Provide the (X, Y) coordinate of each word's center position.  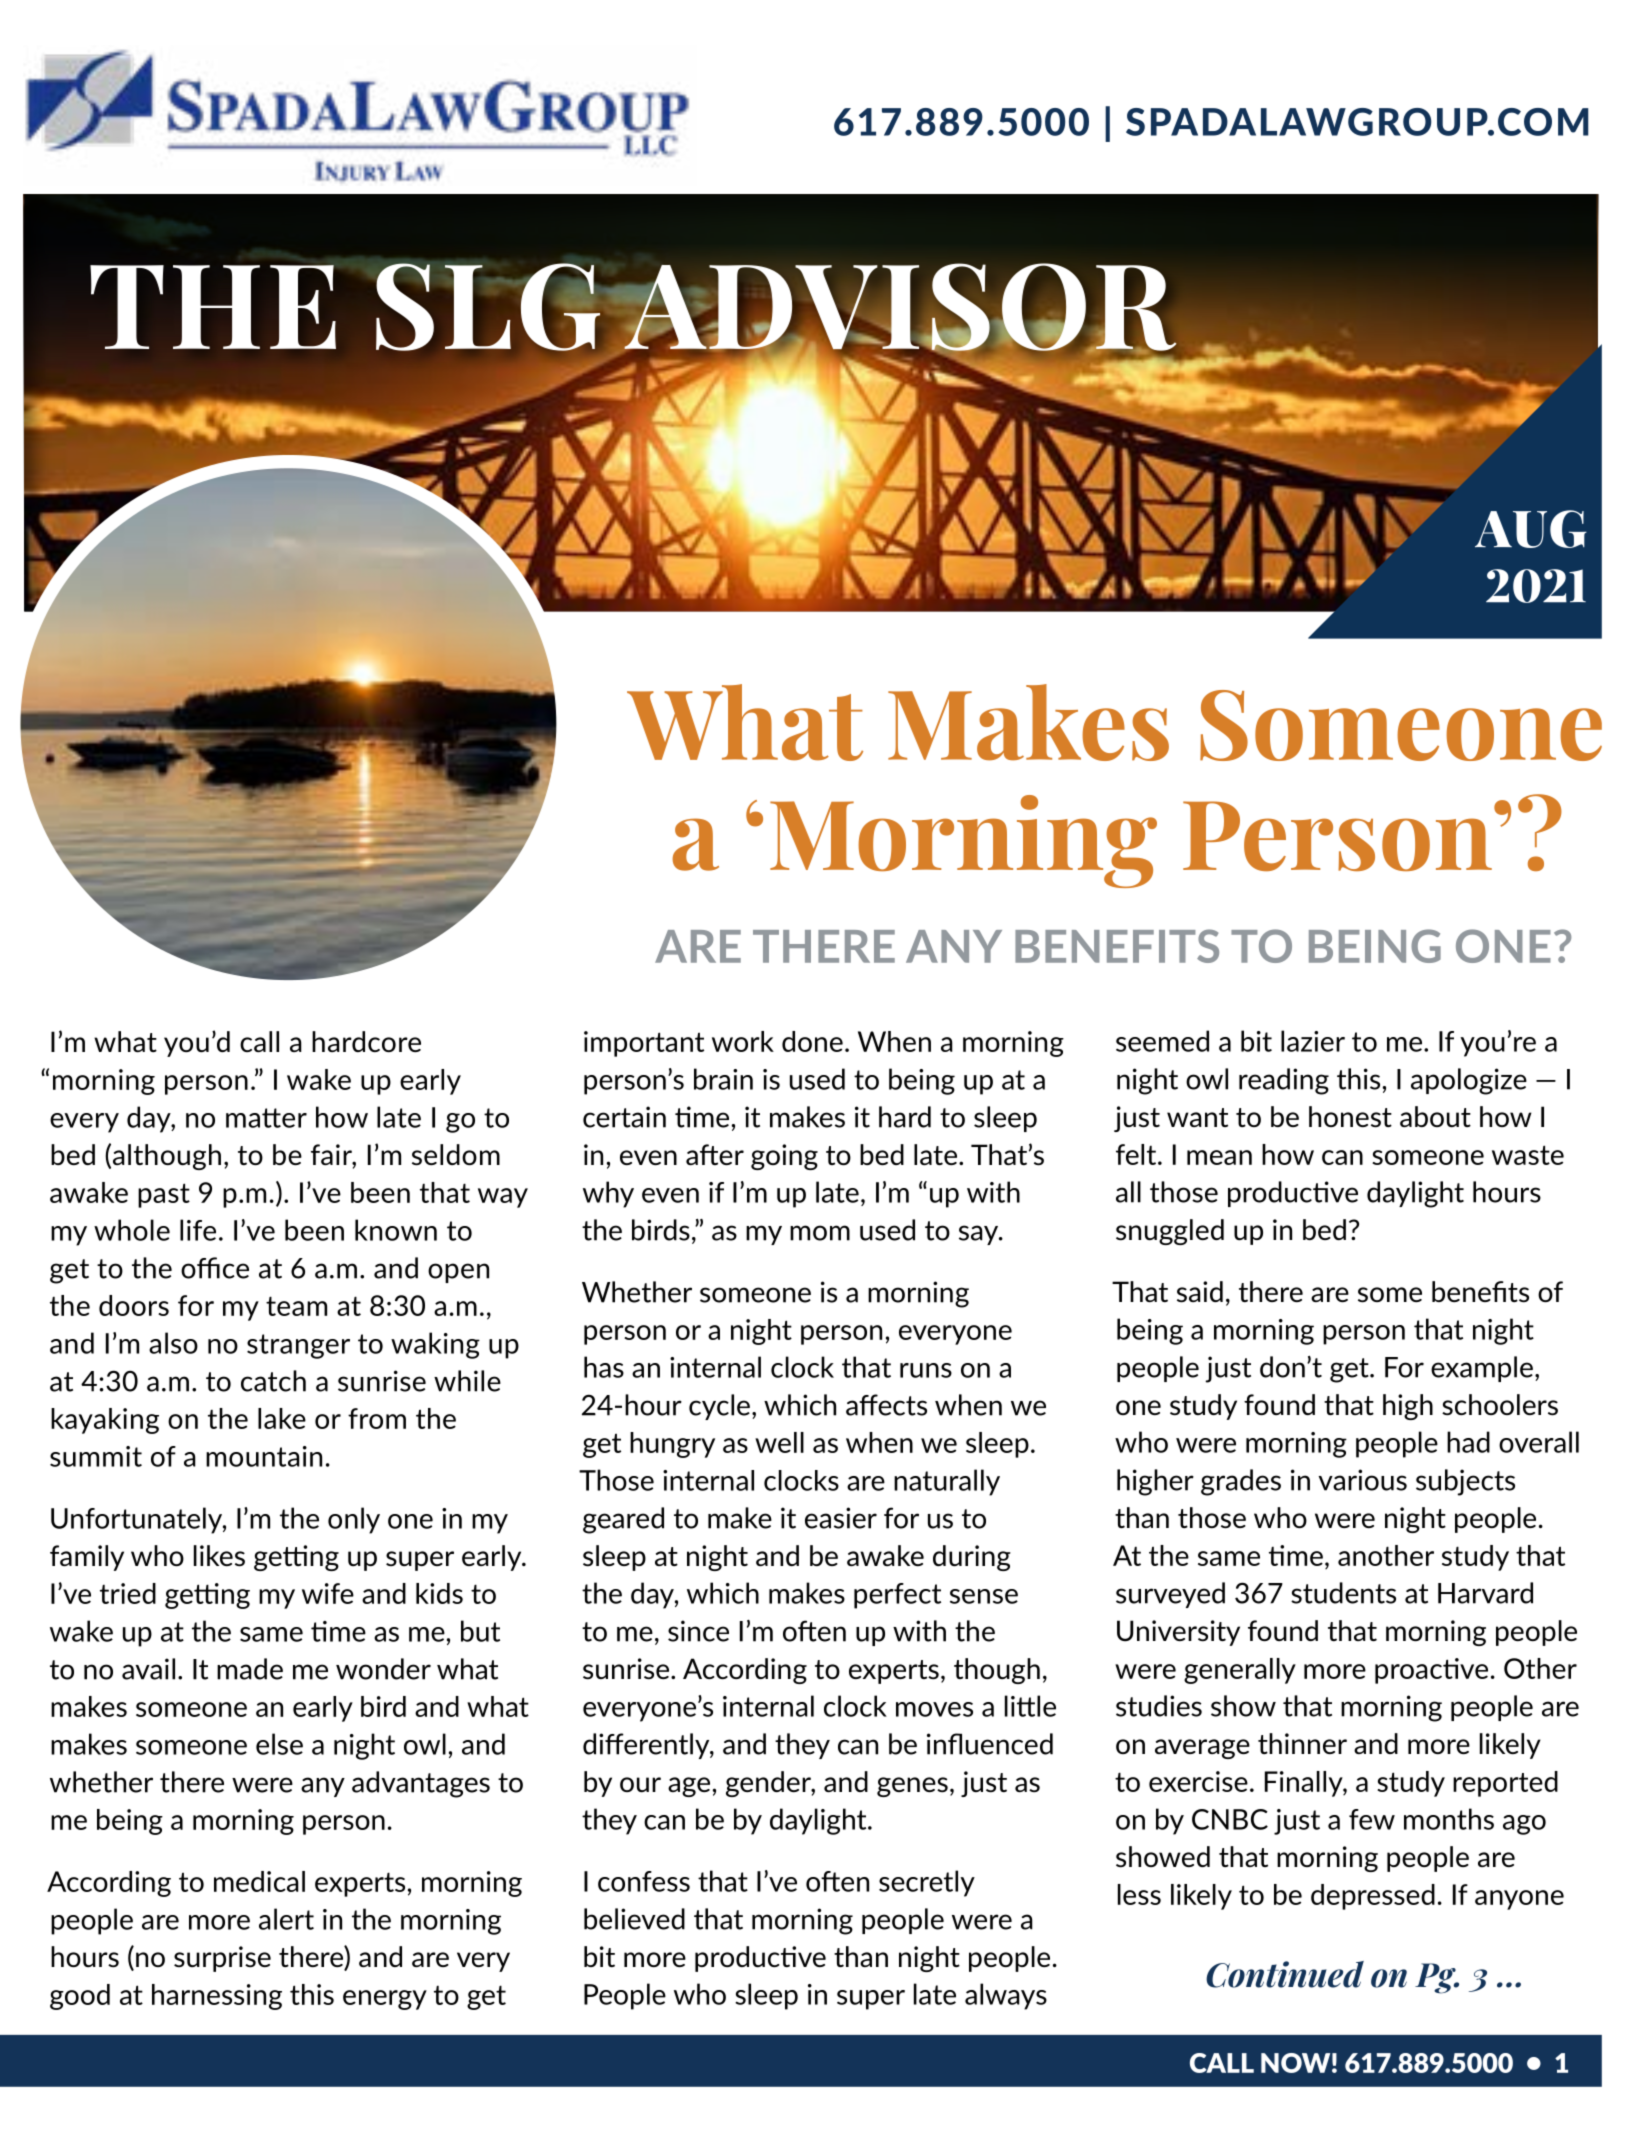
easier (841, 1518)
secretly (927, 1883)
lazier (1313, 1041)
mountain (264, 1456)
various (1362, 1480)
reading (1284, 1081)
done (812, 1041)
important (644, 1044)
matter (266, 1118)
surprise (222, 1959)
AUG (1531, 529)
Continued (1285, 1974)
